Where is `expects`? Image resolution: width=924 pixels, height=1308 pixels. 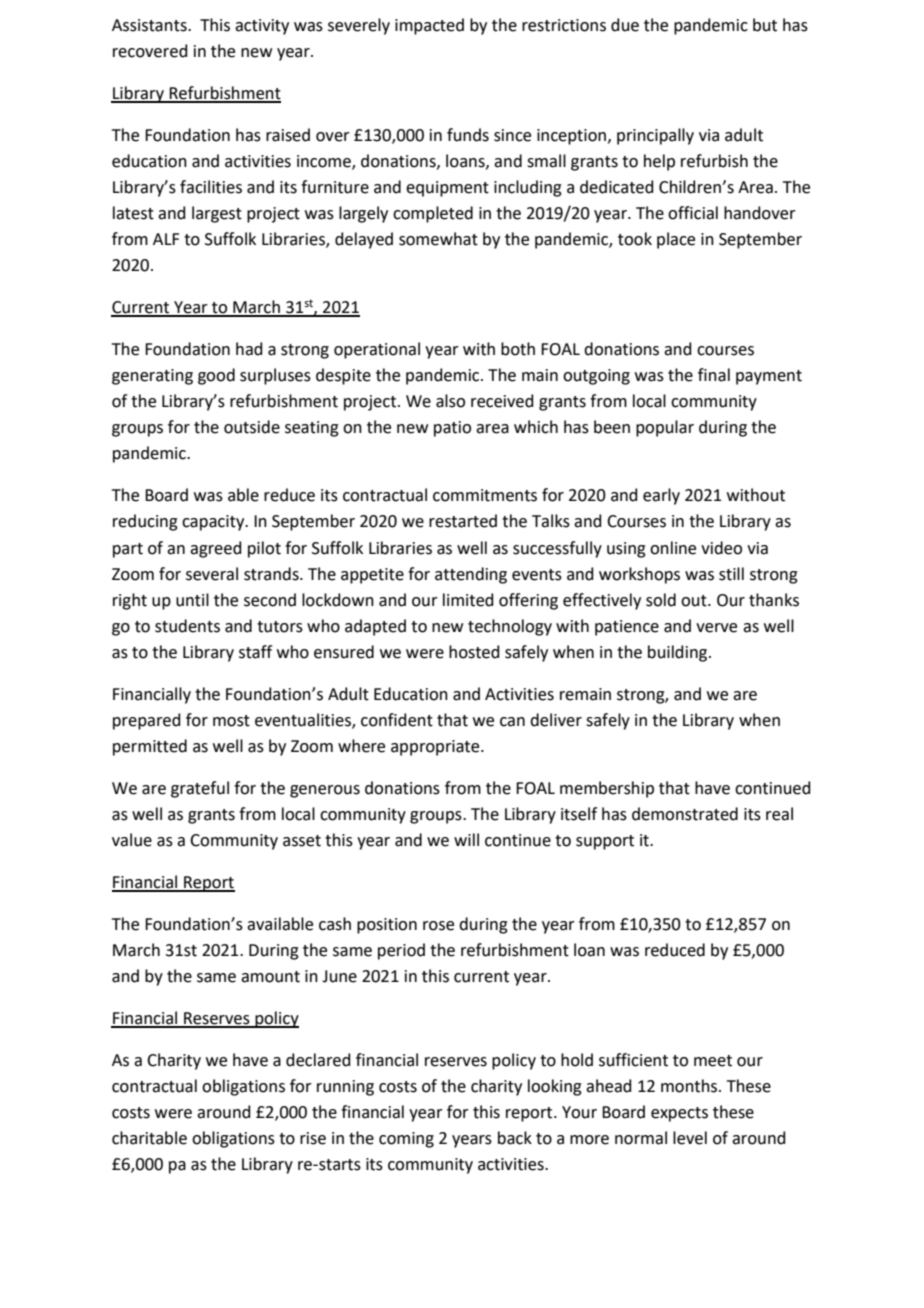 expects is located at coordinates (679, 1114).
